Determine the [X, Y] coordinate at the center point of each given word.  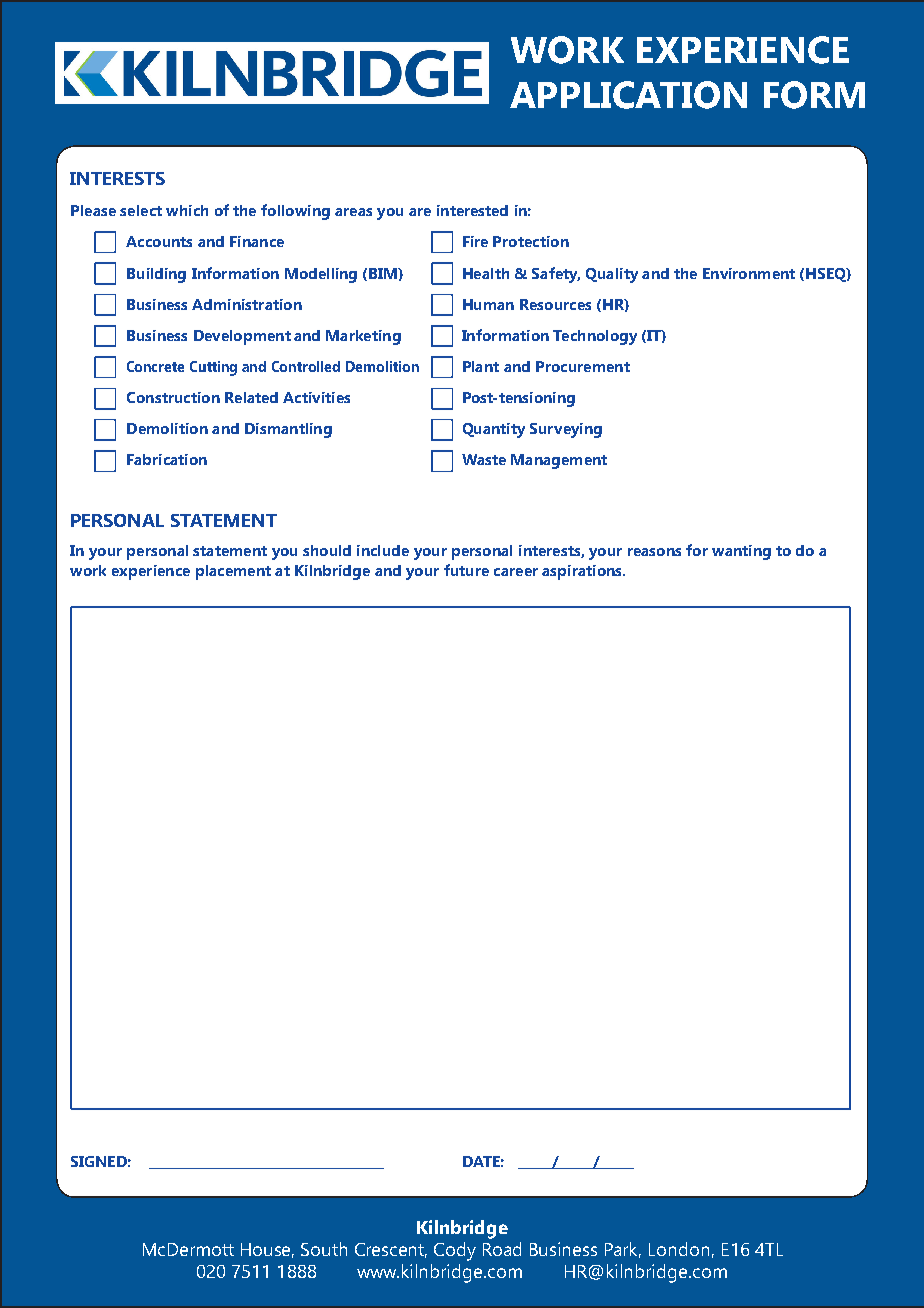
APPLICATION [628, 95]
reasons [654, 552]
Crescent [391, 1250]
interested [472, 210]
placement [233, 572]
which [187, 210]
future [466, 570]
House [267, 1250]
